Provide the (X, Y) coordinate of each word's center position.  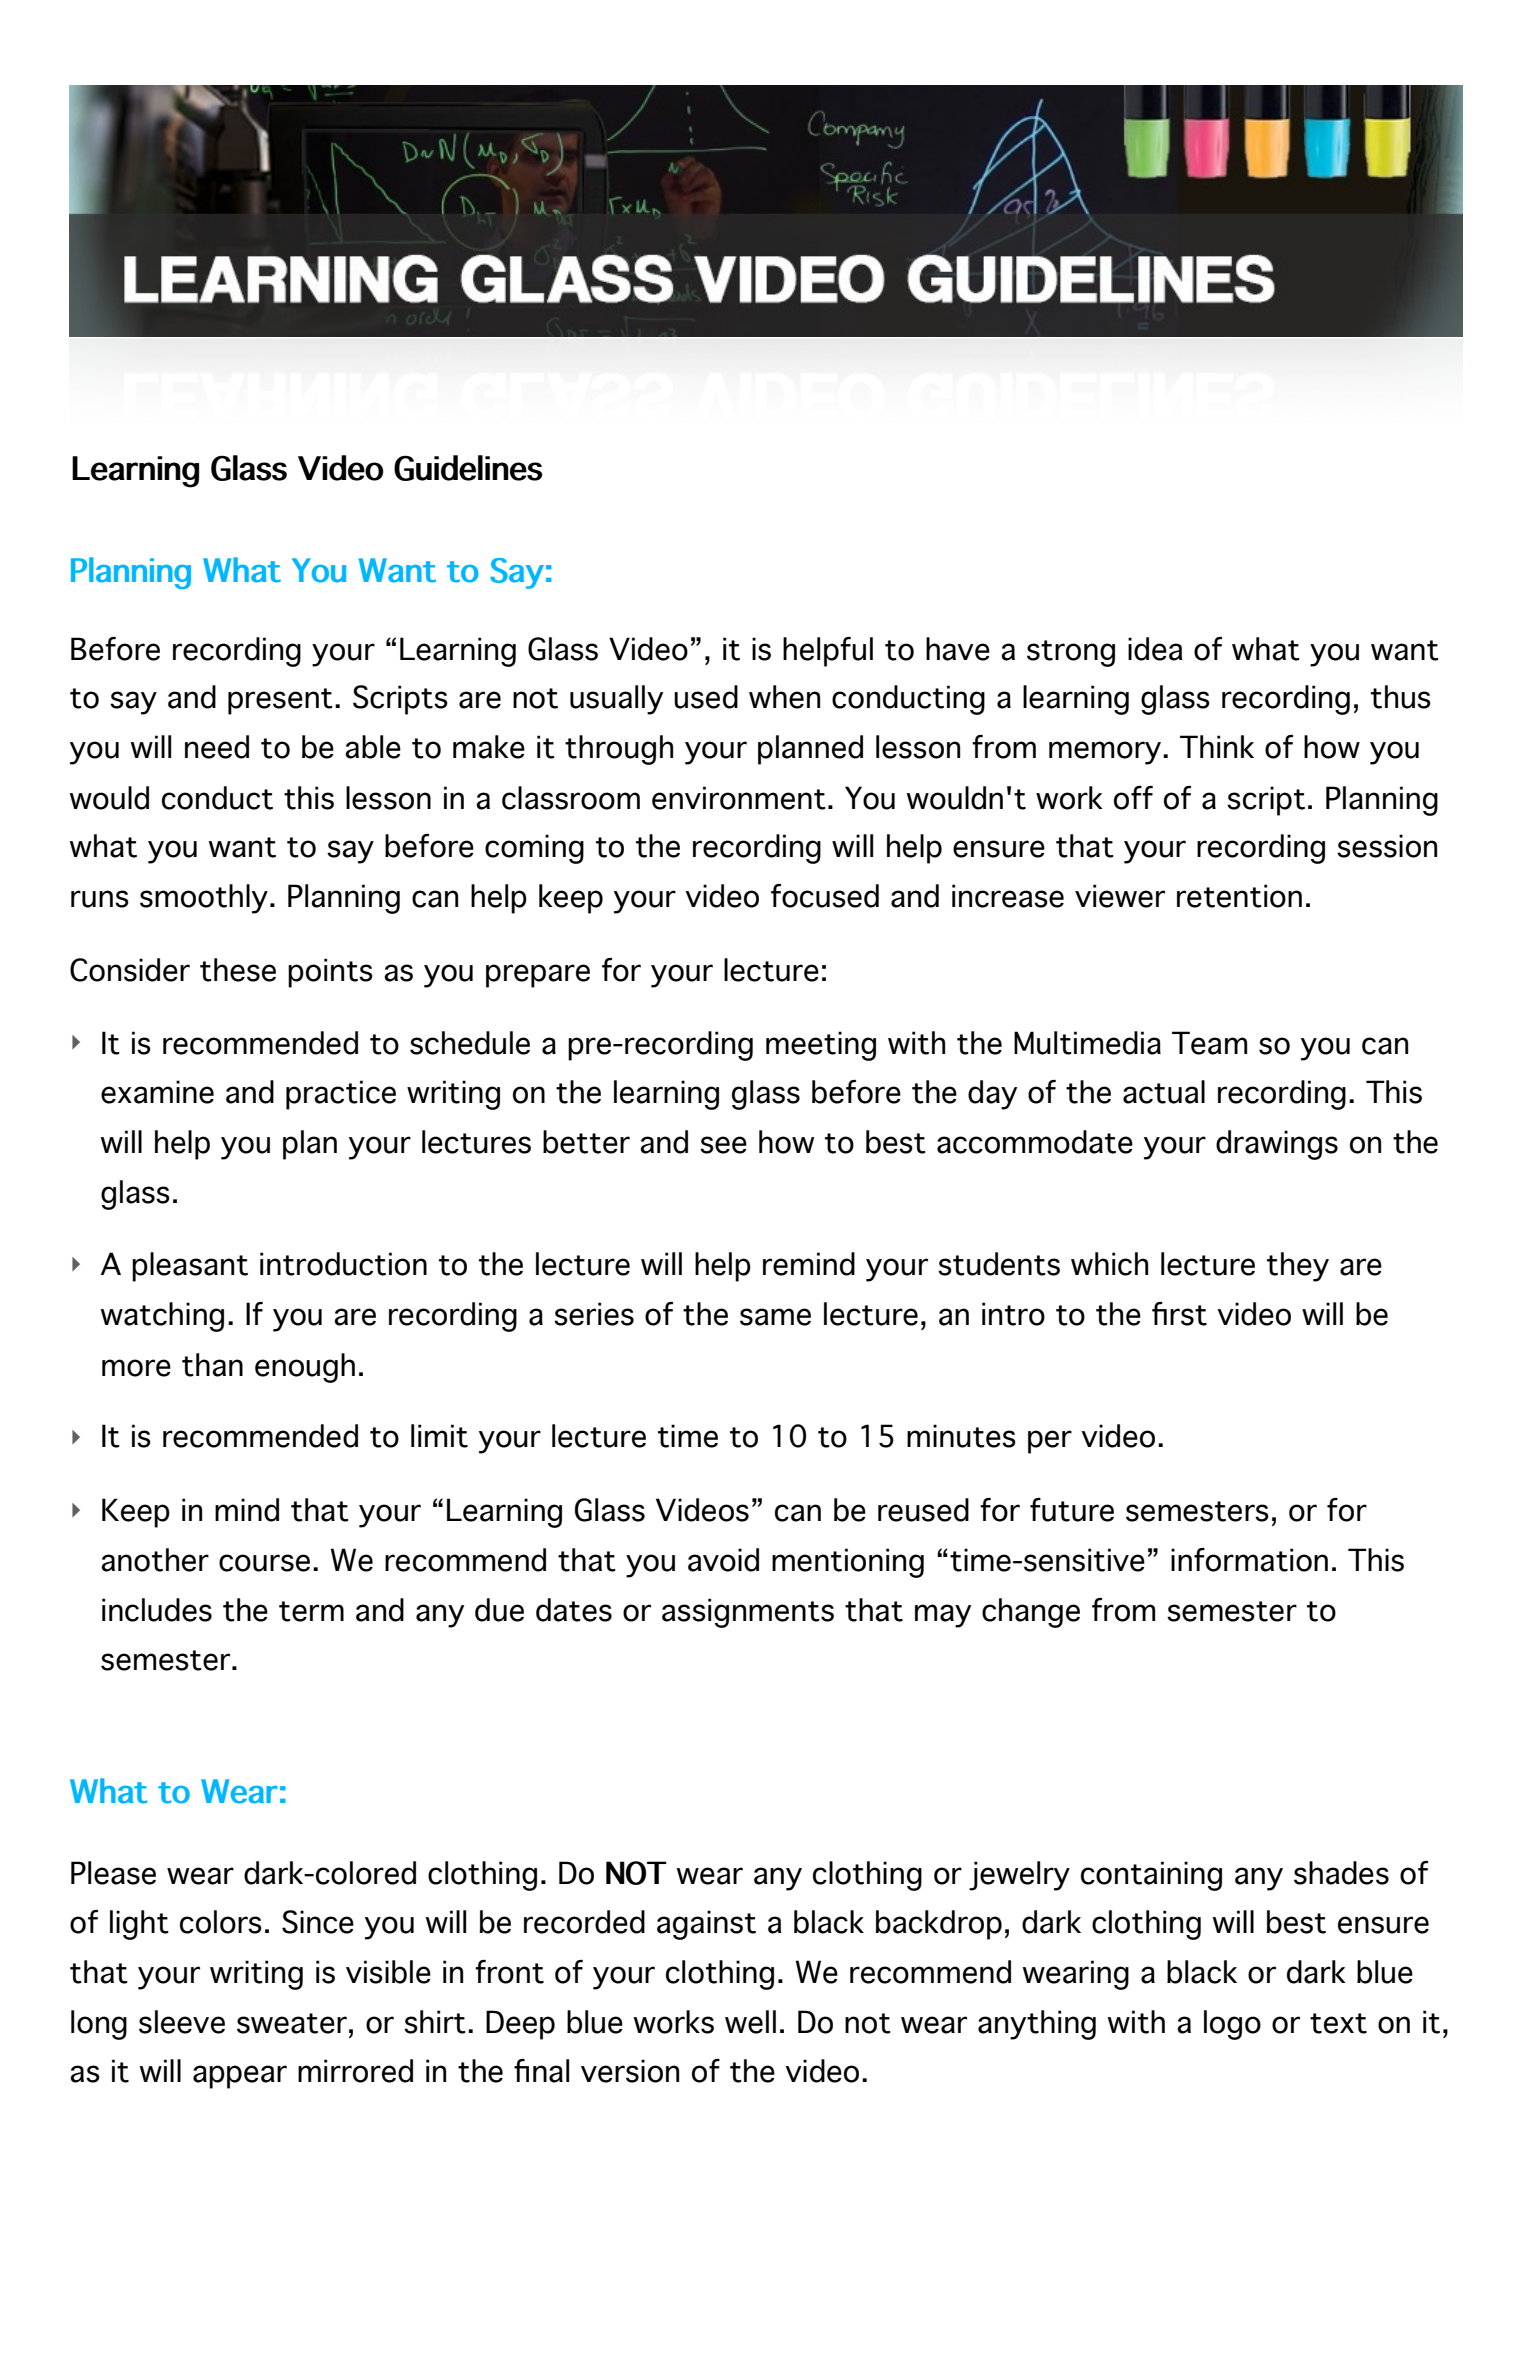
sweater (292, 2023)
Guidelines (468, 468)
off (1133, 798)
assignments (748, 1613)
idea (1155, 649)
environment (739, 798)
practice (341, 1095)
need (217, 747)
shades (1341, 1873)
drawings (1277, 1145)
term (311, 1611)
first (1179, 1314)
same (775, 1317)
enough (305, 1368)
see (723, 1145)
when (784, 697)
